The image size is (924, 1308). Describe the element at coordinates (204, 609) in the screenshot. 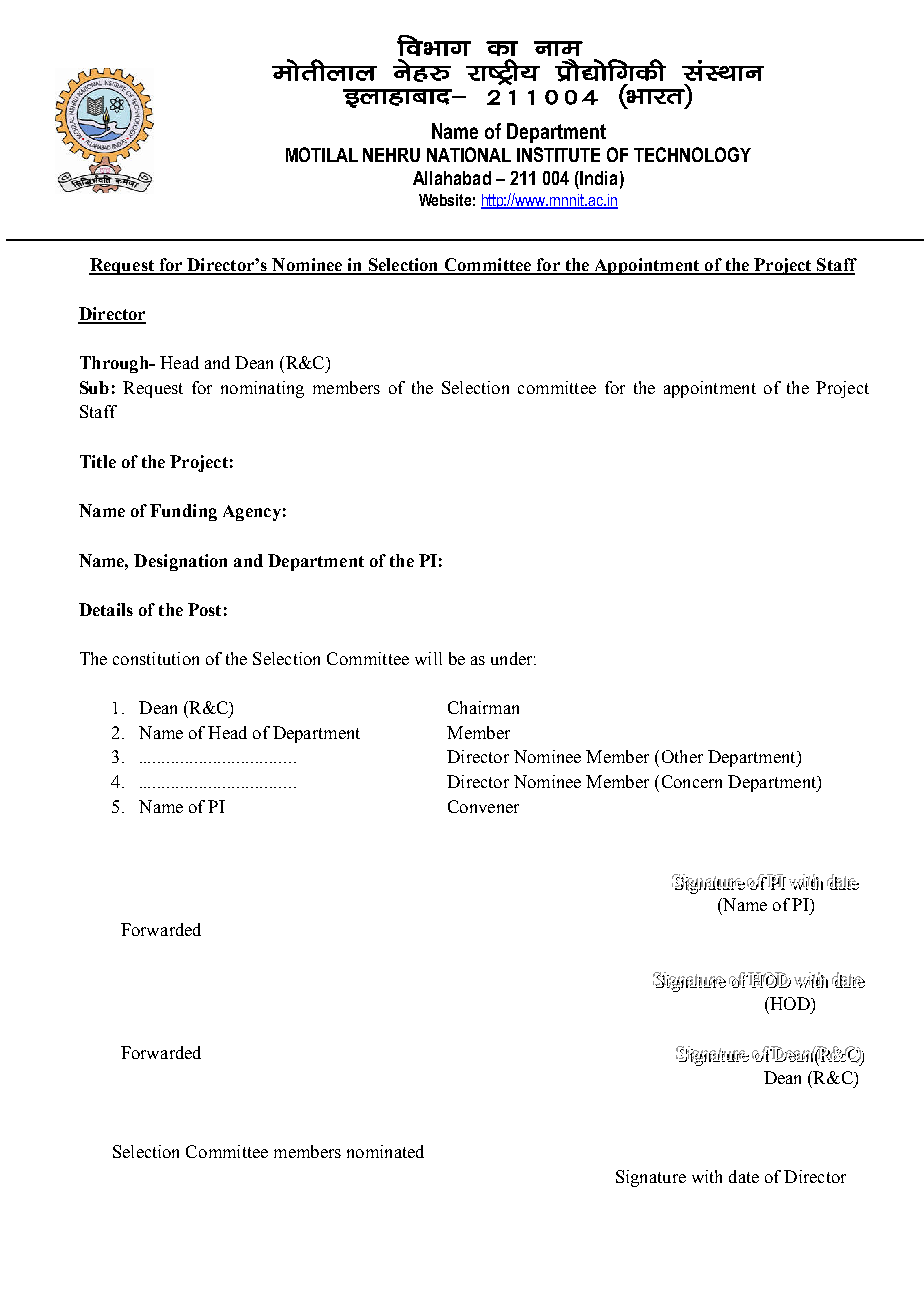

I see `Post` at that location.
